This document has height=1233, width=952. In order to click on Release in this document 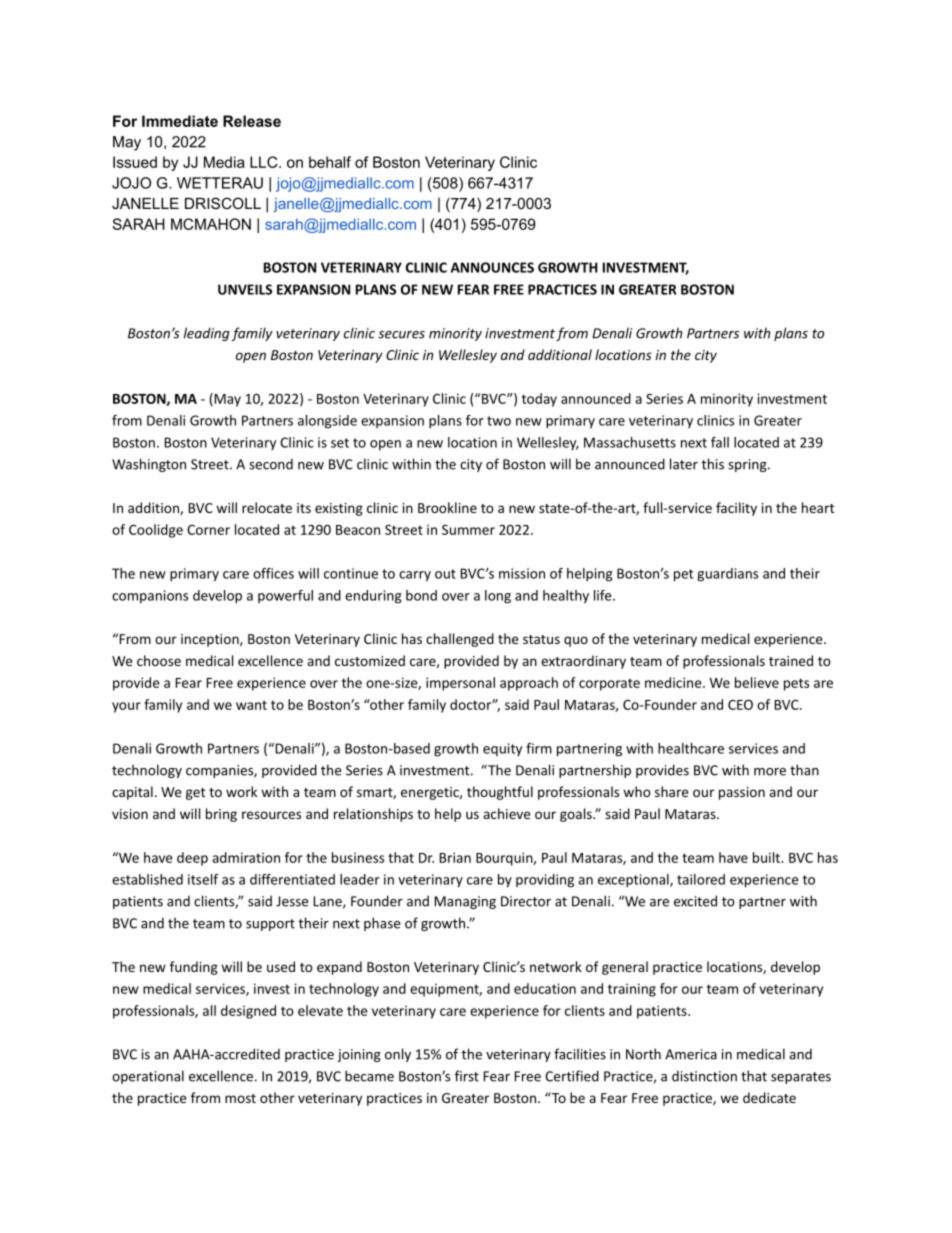, I will do `click(252, 121)`.
